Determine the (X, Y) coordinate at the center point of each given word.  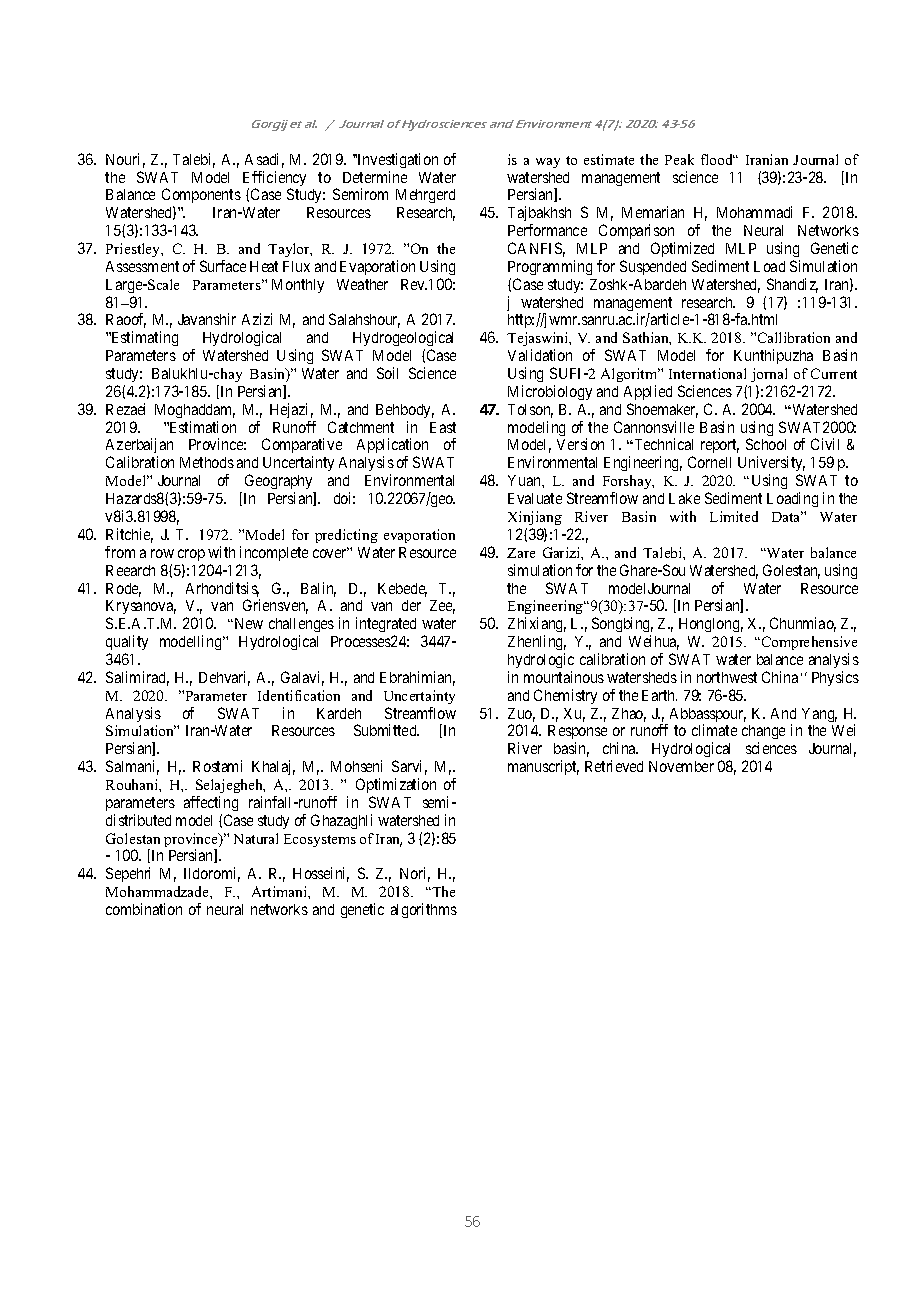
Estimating (143, 338)
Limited (734, 516)
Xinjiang (535, 518)
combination (144, 909)
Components (201, 197)
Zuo (521, 715)
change (763, 734)
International (707, 373)
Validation (540, 355)
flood (718, 159)
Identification (299, 695)
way (548, 163)
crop (191, 555)
